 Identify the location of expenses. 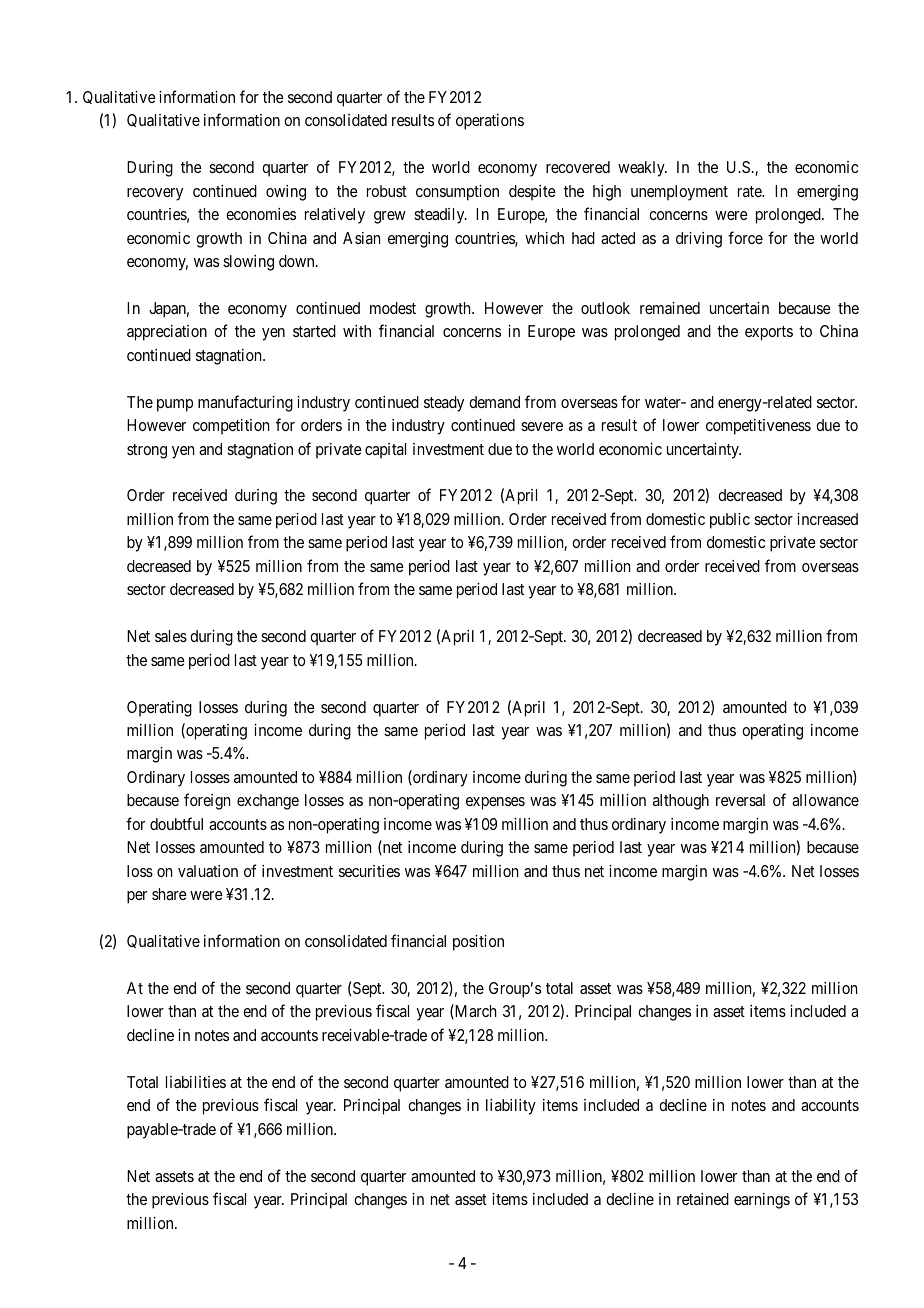
(495, 803).
